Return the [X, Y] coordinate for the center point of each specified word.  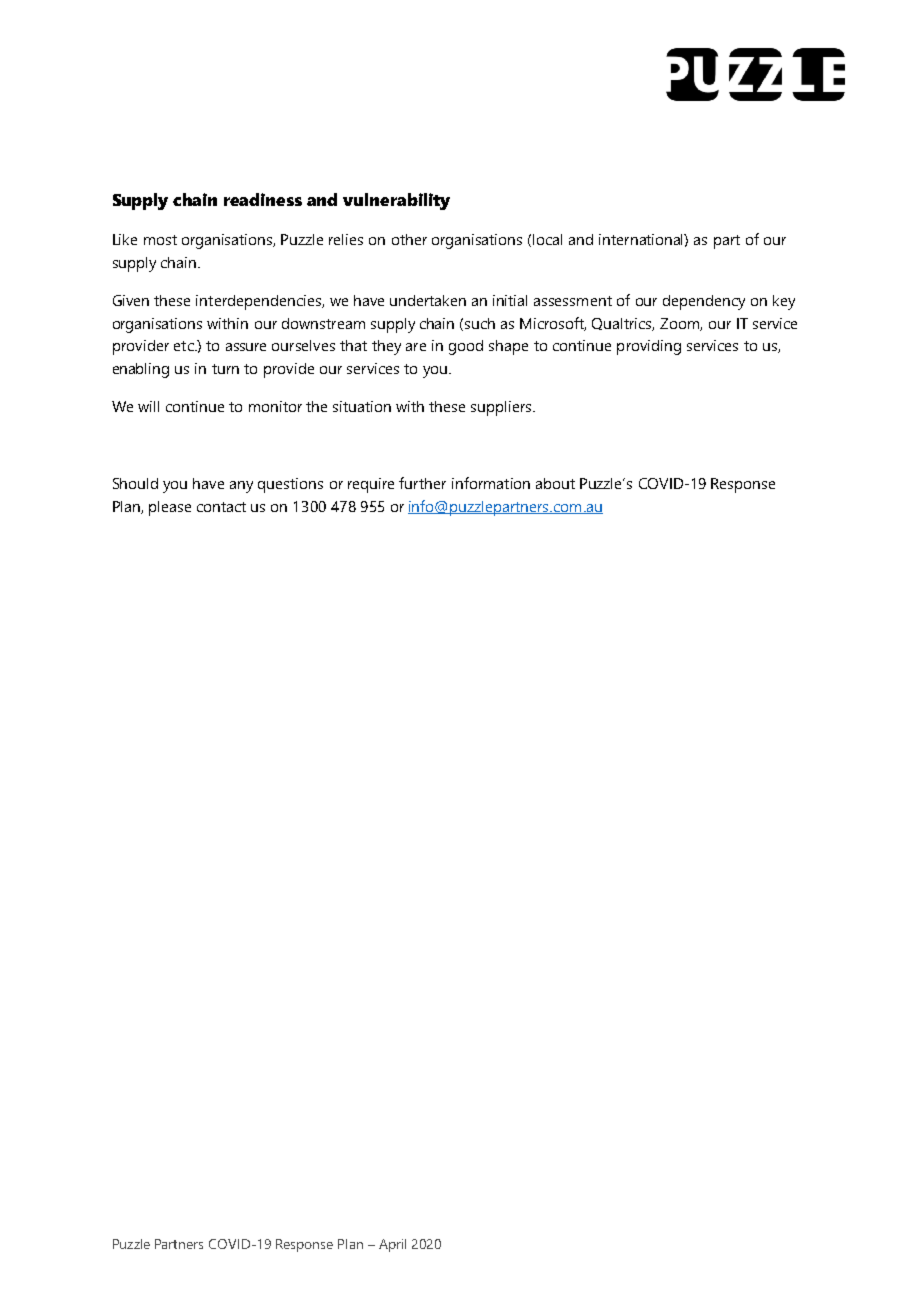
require [371, 485]
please [170, 508]
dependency [704, 302]
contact [221, 507]
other [409, 239]
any [241, 487]
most [160, 240]
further [422, 483]
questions [290, 485]
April [392, 1245]
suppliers [502, 408]
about [555, 483]
